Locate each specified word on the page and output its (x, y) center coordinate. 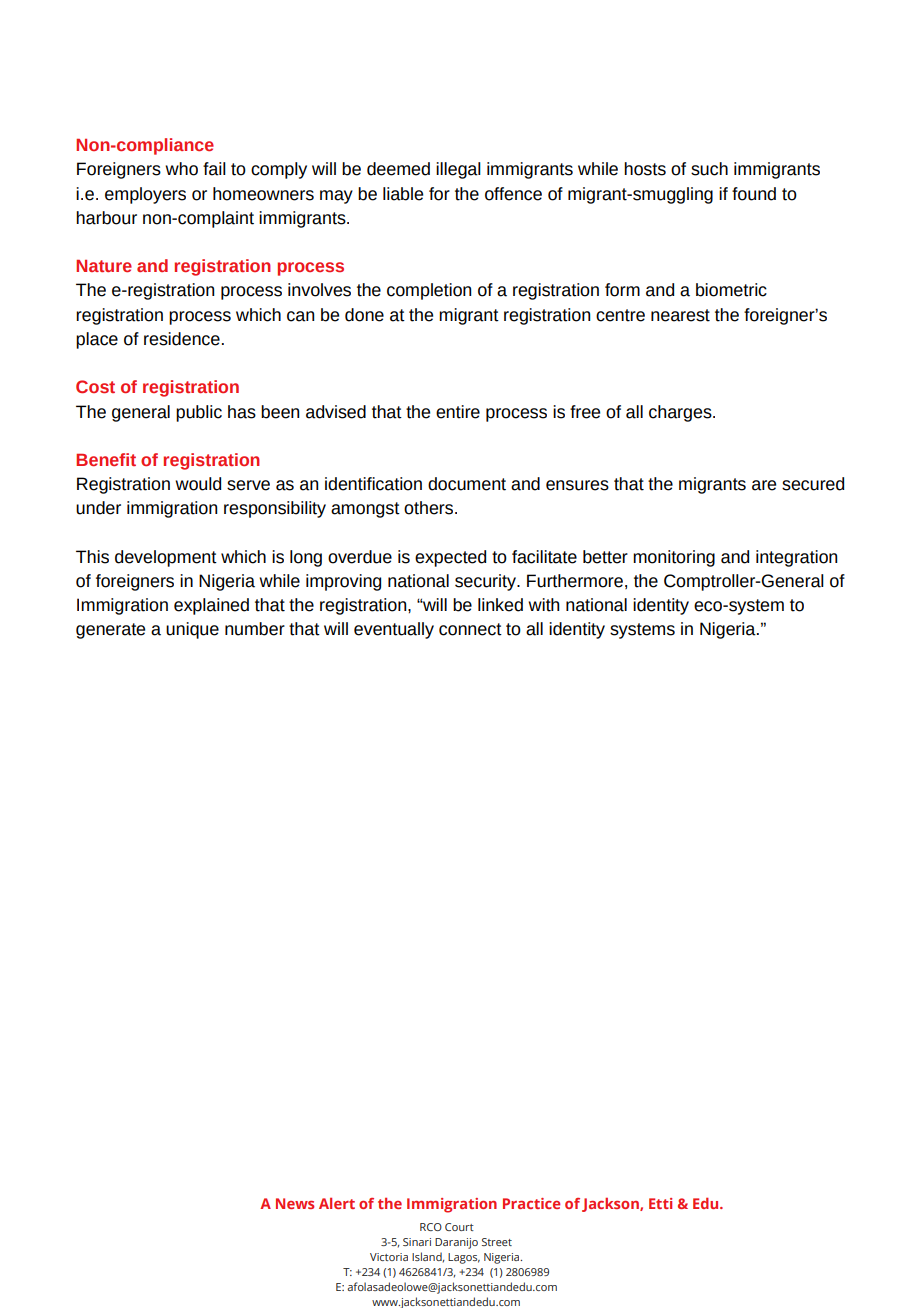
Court (459, 1227)
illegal (458, 170)
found (754, 194)
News (295, 1203)
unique (192, 630)
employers (145, 195)
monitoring (674, 558)
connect (470, 629)
